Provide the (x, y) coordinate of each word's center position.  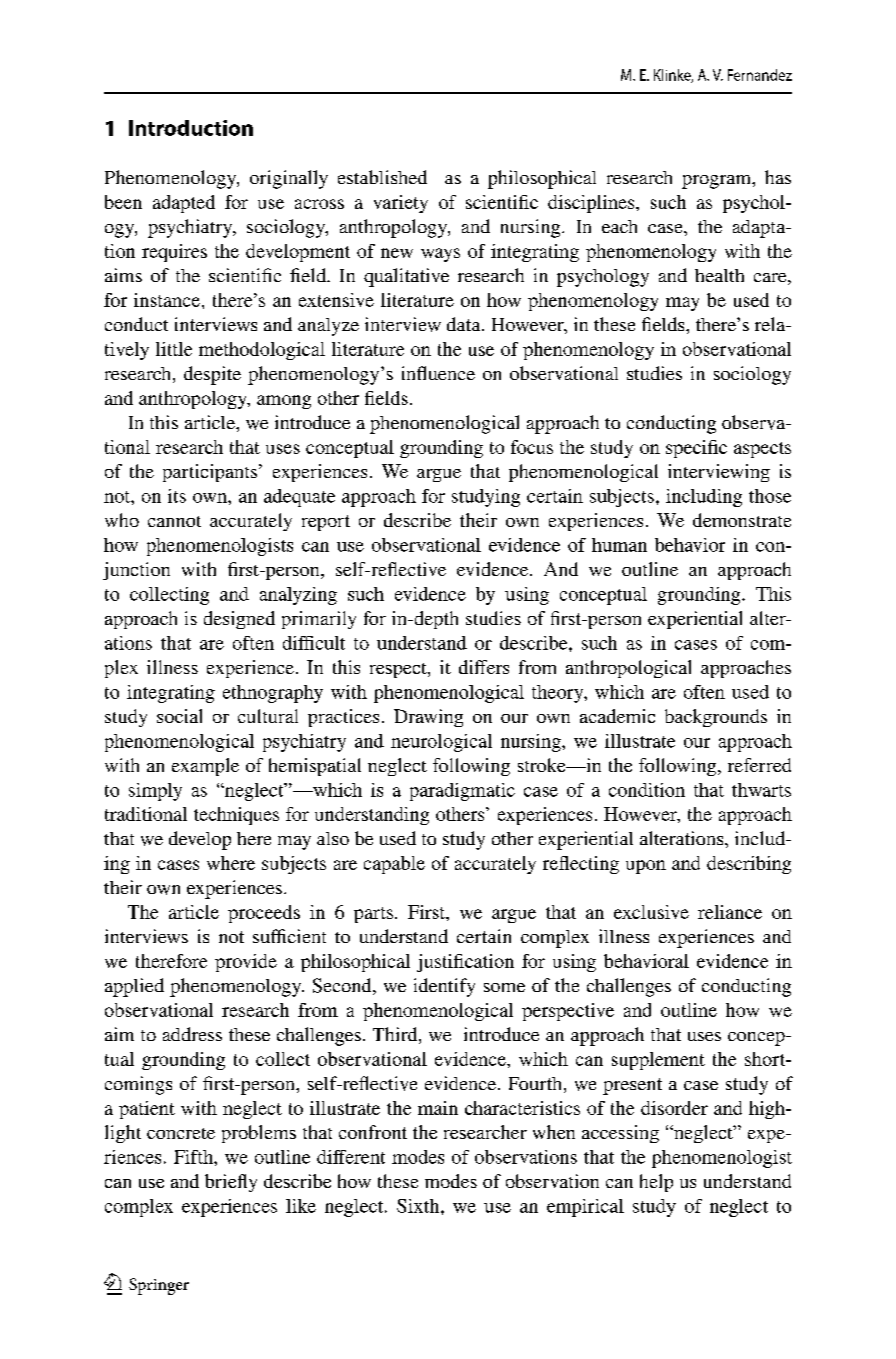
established (382, 177)
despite (212, 375)
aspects (762, 450)
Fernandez (760, 75)
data (465, 324)
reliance (730, 912)
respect (399, 670)
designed (239, 620)
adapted (184, 204)
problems (259, 1134)
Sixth (419, 1206)
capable (394, 865)
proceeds (264, 914)
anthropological (628, 669)
